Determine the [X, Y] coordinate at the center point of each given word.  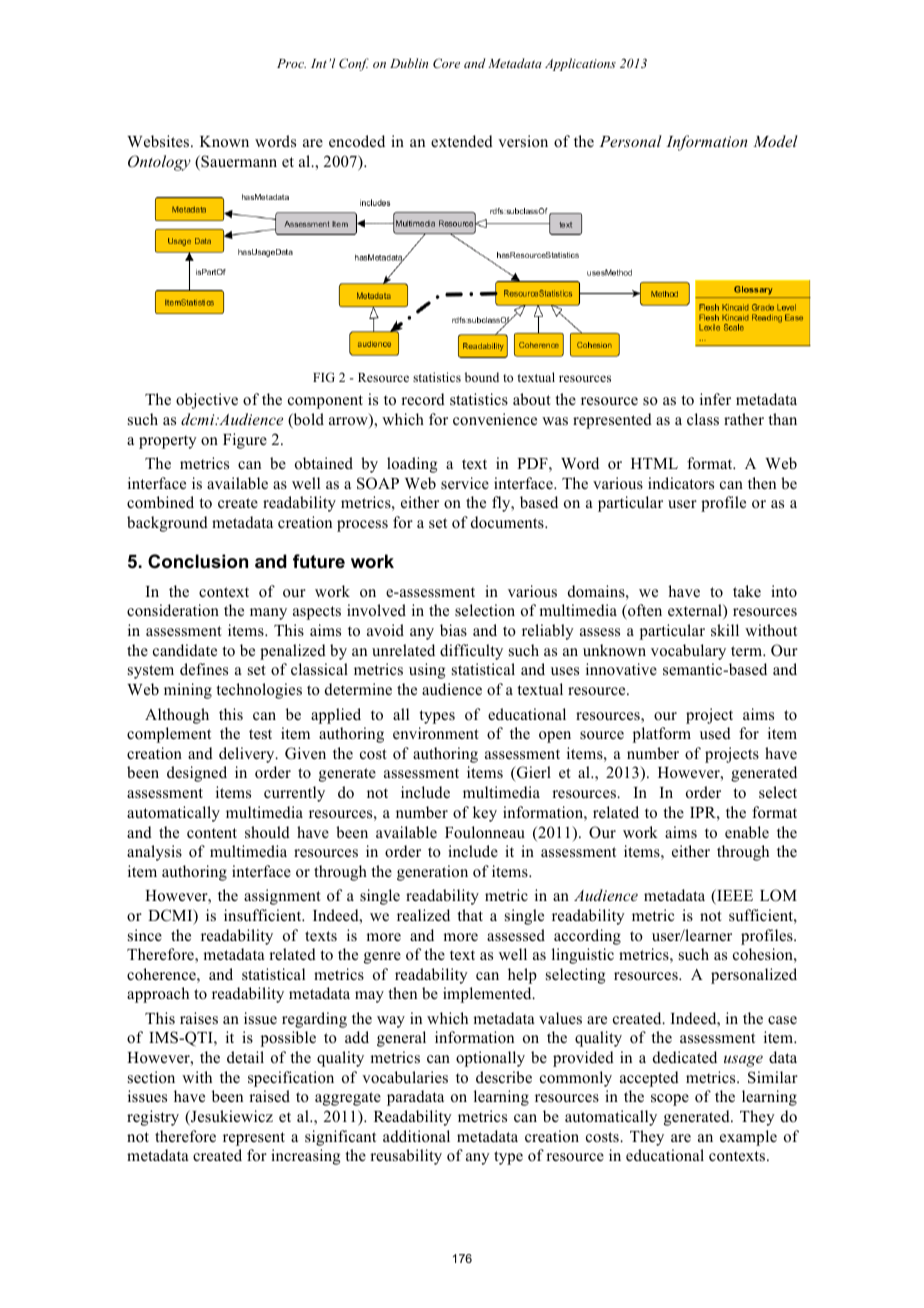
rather [744, 419]
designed [197, 774]
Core [446, 63]
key [485, 814]
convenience [495, 419]
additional [416, 1136]
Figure [245, 441]
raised [269, 1096]
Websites [159, 141]
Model [775, 141]
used [715, 733]
